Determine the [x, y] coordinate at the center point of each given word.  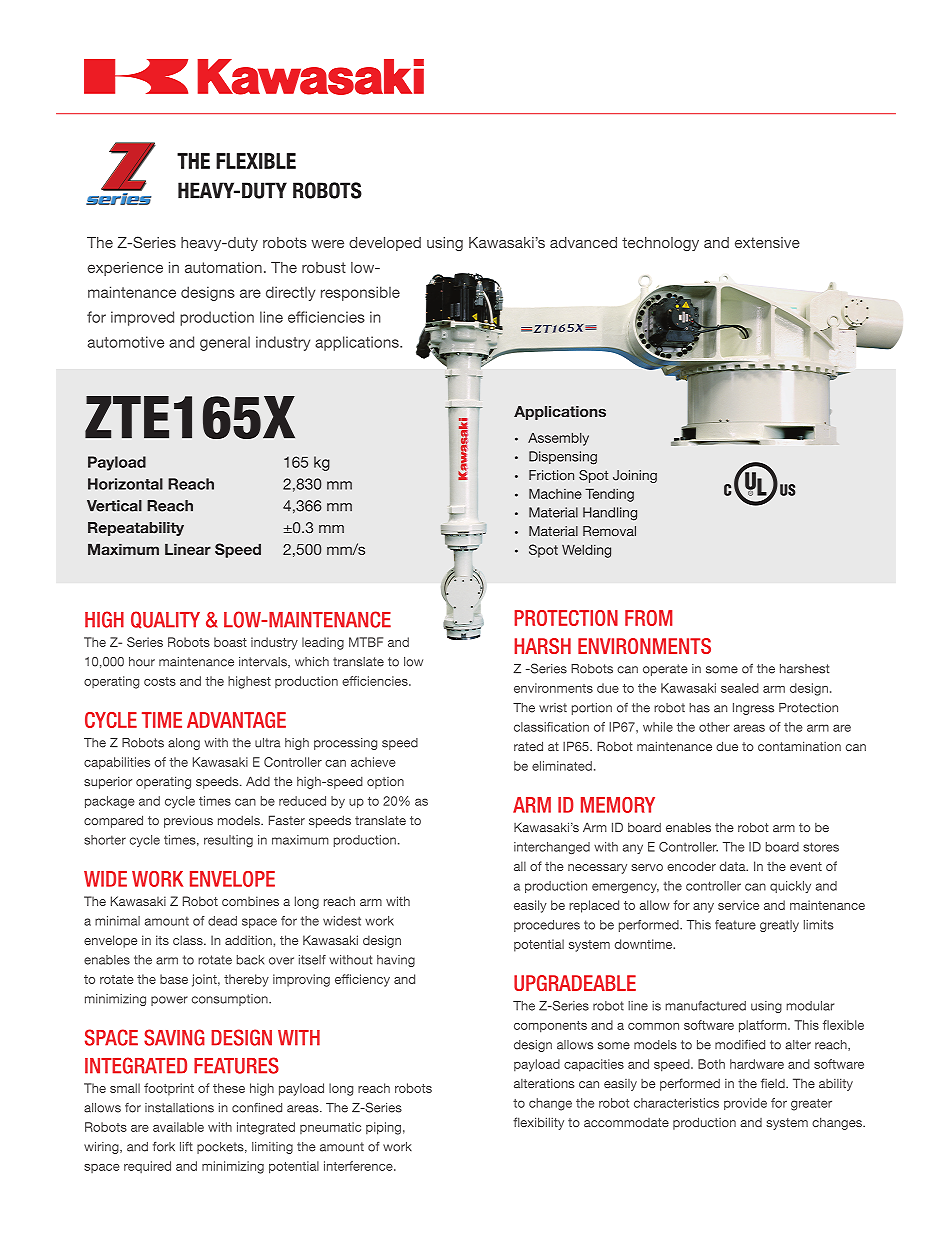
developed [385, 244]
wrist [553, 708]
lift [186, 1146]
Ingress [753, 709]
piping [383, 1128]
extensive [767, 242]
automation [223, 267]
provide [745, 1104]
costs [160, 681]
